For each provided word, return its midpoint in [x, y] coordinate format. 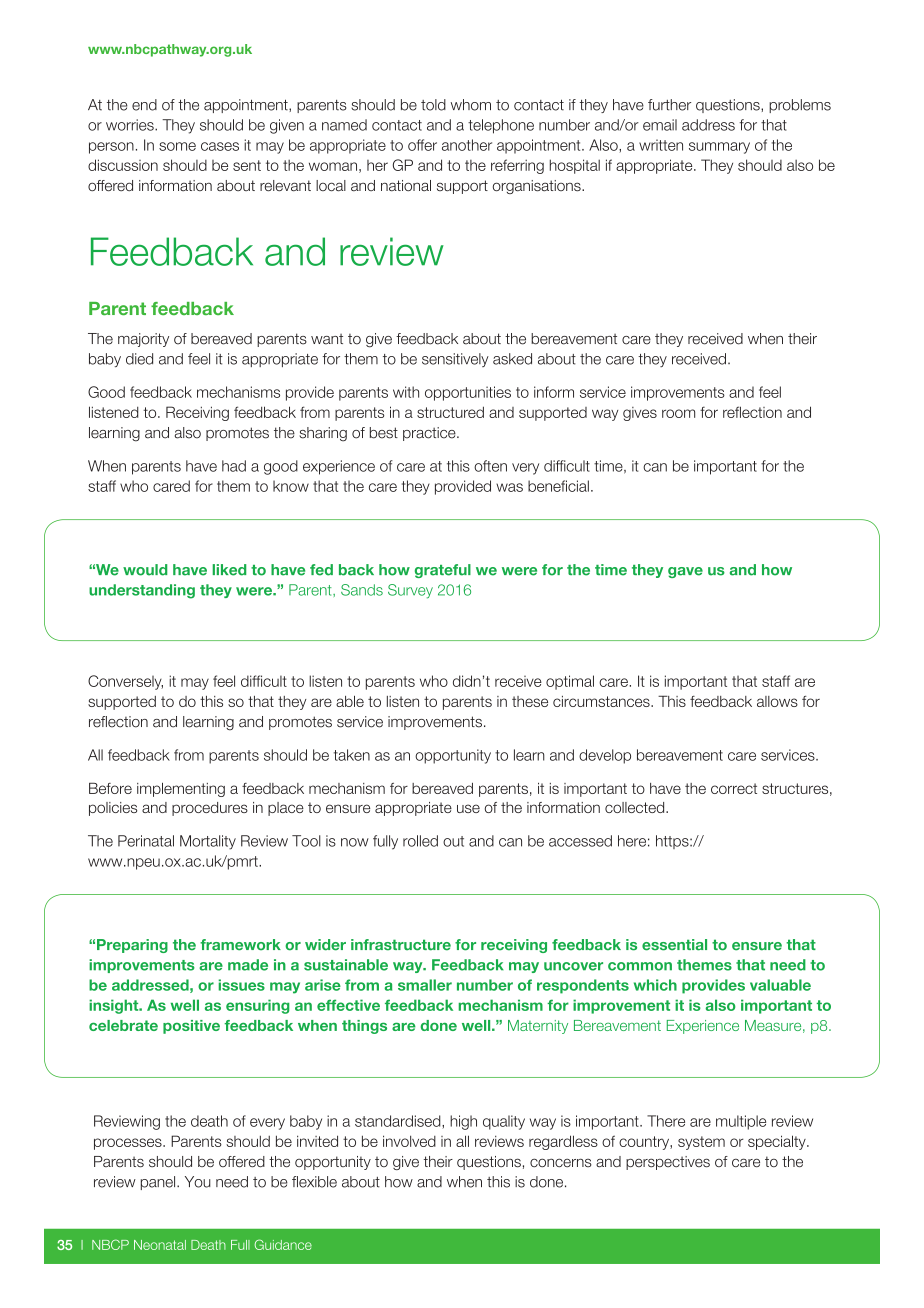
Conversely [125, 682]
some [177, 146]
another [467, 145]
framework [240, 945]
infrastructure [401, 945]
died [139, 359]
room [678, 413]
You [198, 1182]
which [655, 985]
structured [450, 412]
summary [719, 148]
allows [777, 701]
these [530, 701]
